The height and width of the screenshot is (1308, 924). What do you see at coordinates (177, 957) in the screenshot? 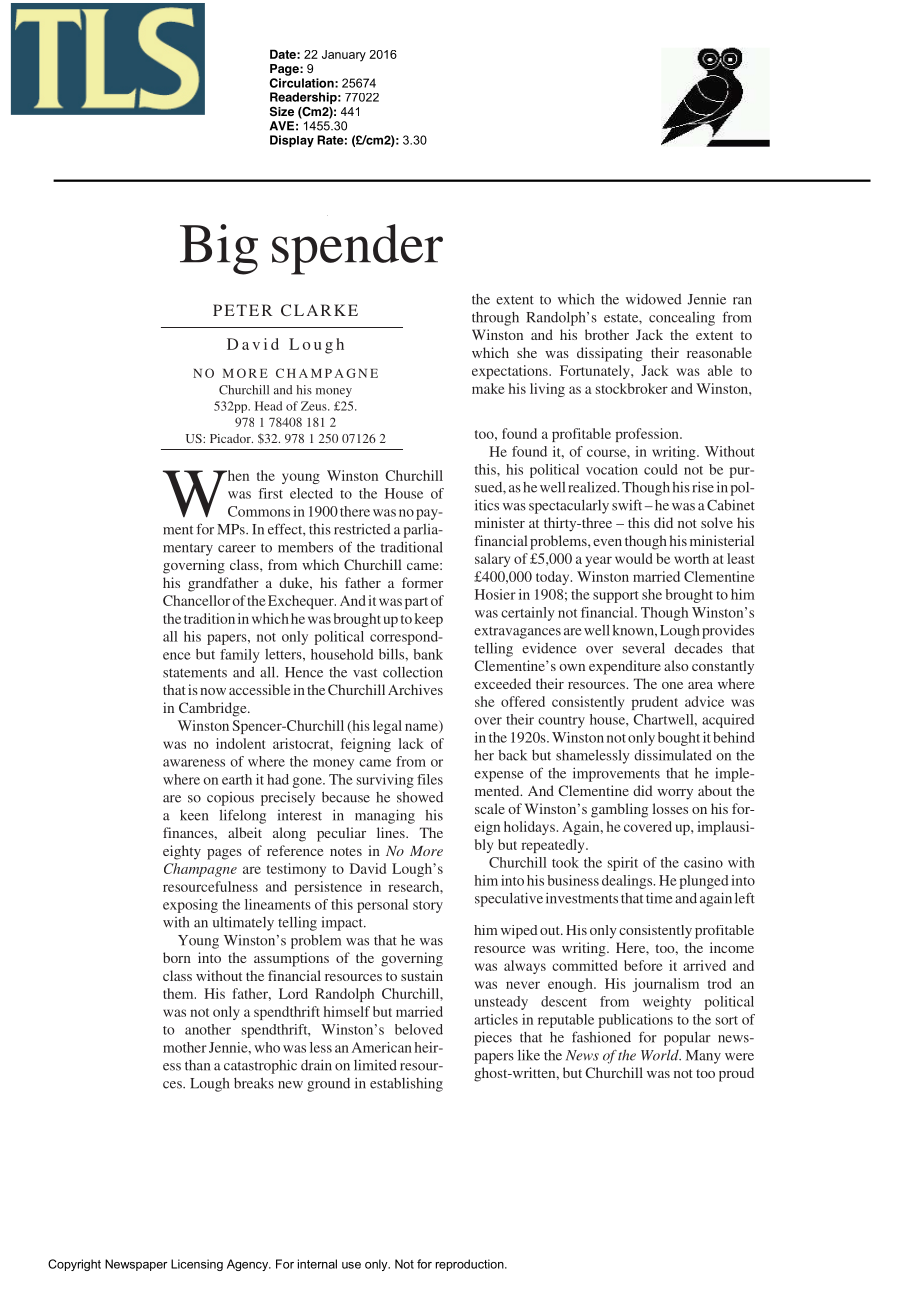
I see `born` at bounding box center [177, 957].
